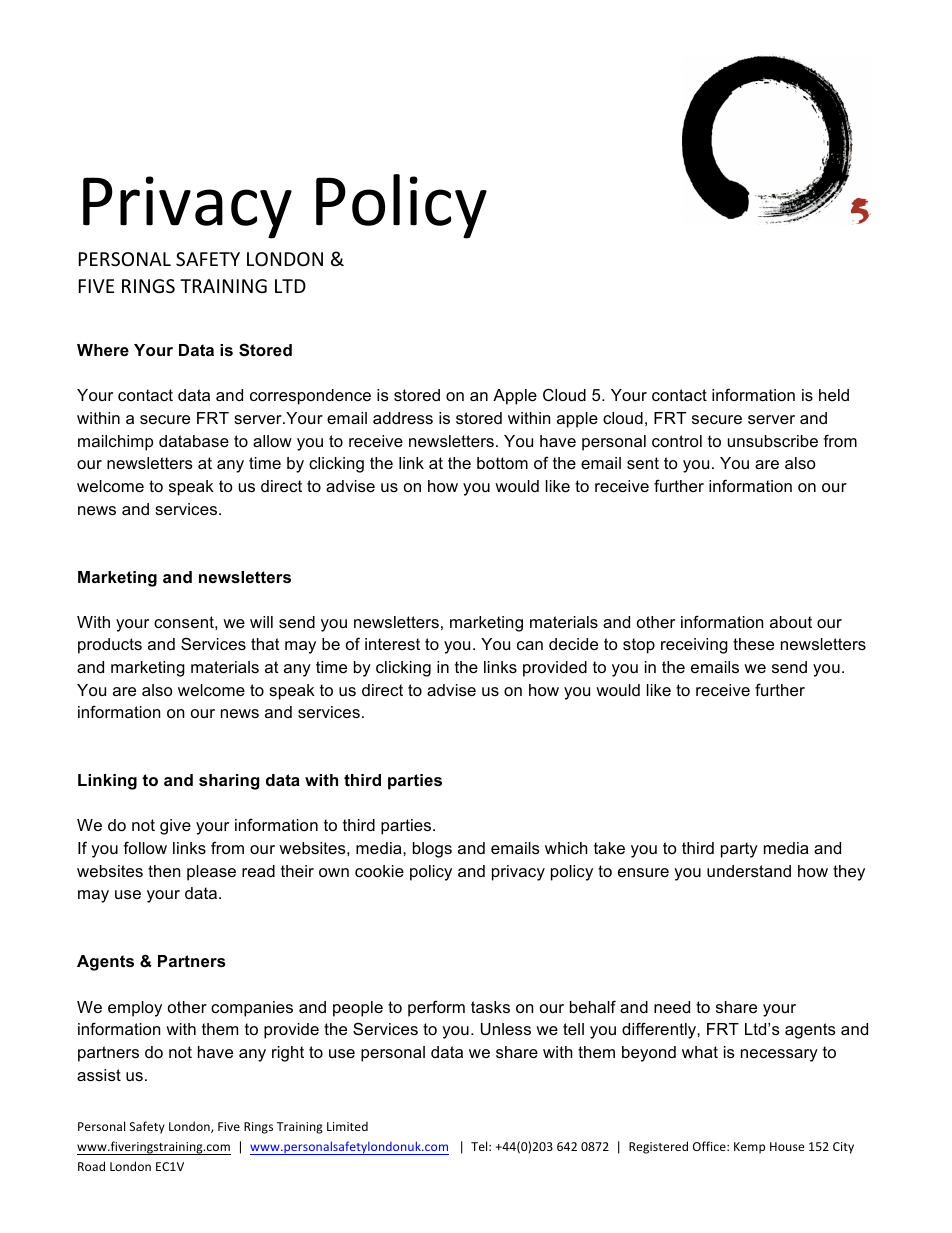  Describe the element at coordinates (103, 350) in the document. I see `Where` at that location.
